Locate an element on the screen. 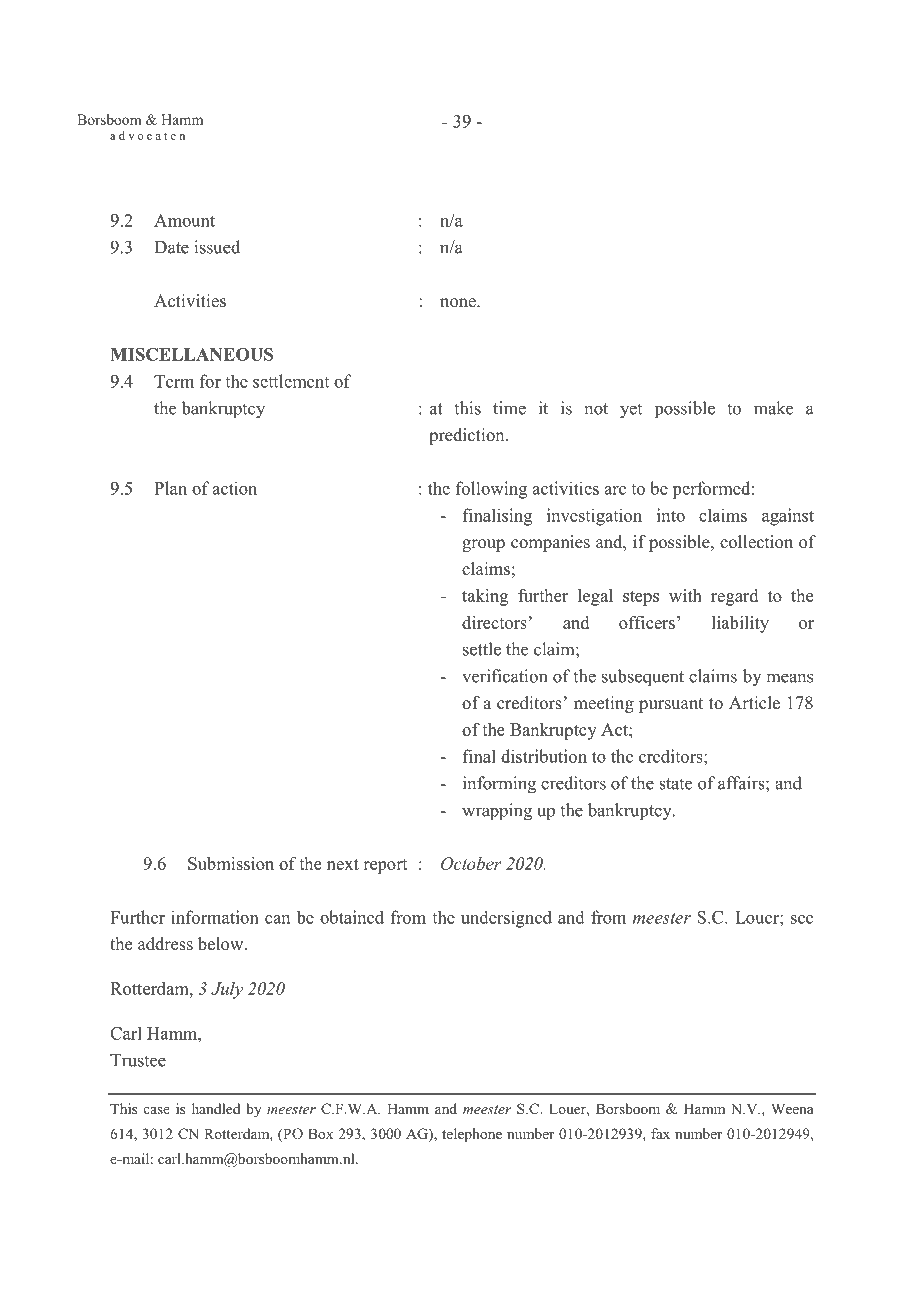 Image resolution: width=924 pixels, height=1308 pixels. Submission is located at coordinates (231, 863).
